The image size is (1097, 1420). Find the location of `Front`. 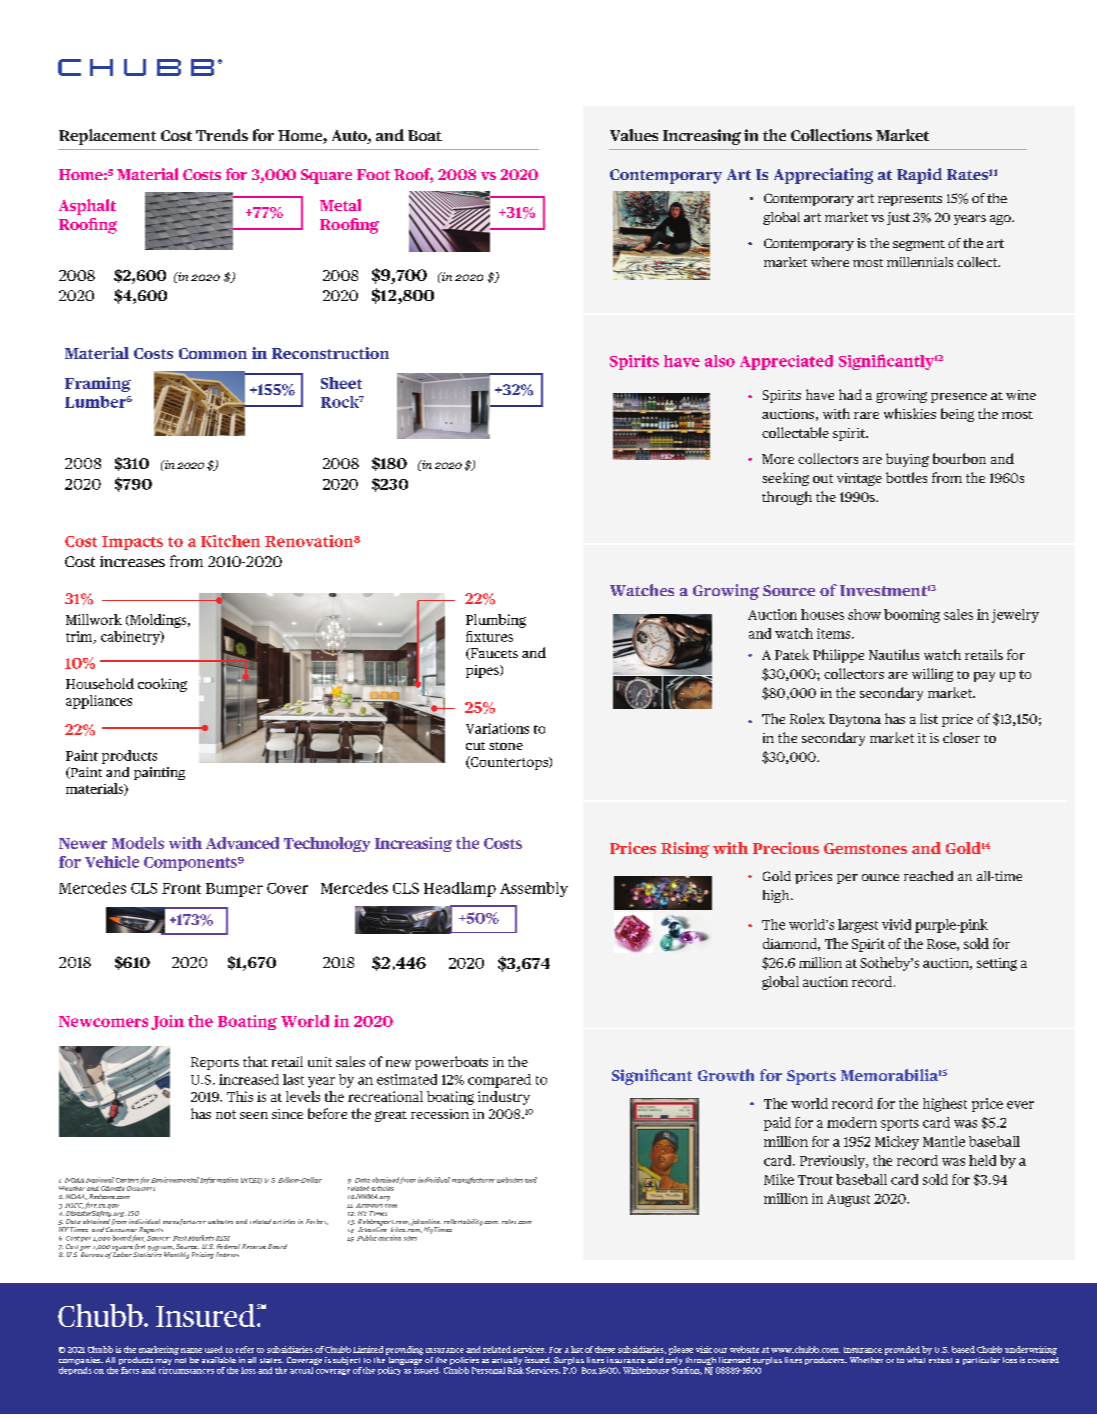

Front is located at coordinates (181, 888).
